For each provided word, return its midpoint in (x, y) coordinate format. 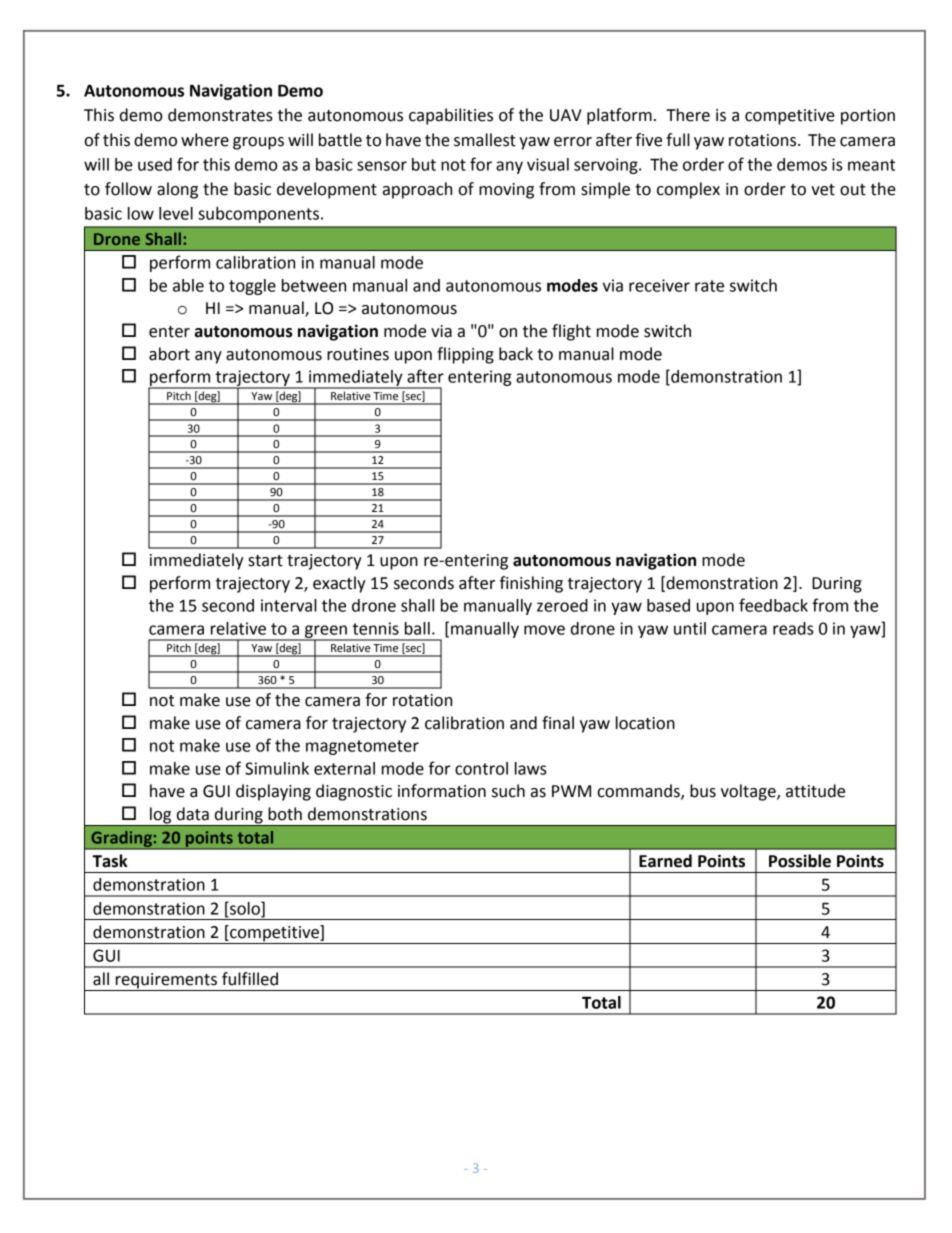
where (205, 140)
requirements (166, 982)
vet (823, 190)
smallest (485, 140)
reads (793, 628)
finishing (531, 584)
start (265, 561)
